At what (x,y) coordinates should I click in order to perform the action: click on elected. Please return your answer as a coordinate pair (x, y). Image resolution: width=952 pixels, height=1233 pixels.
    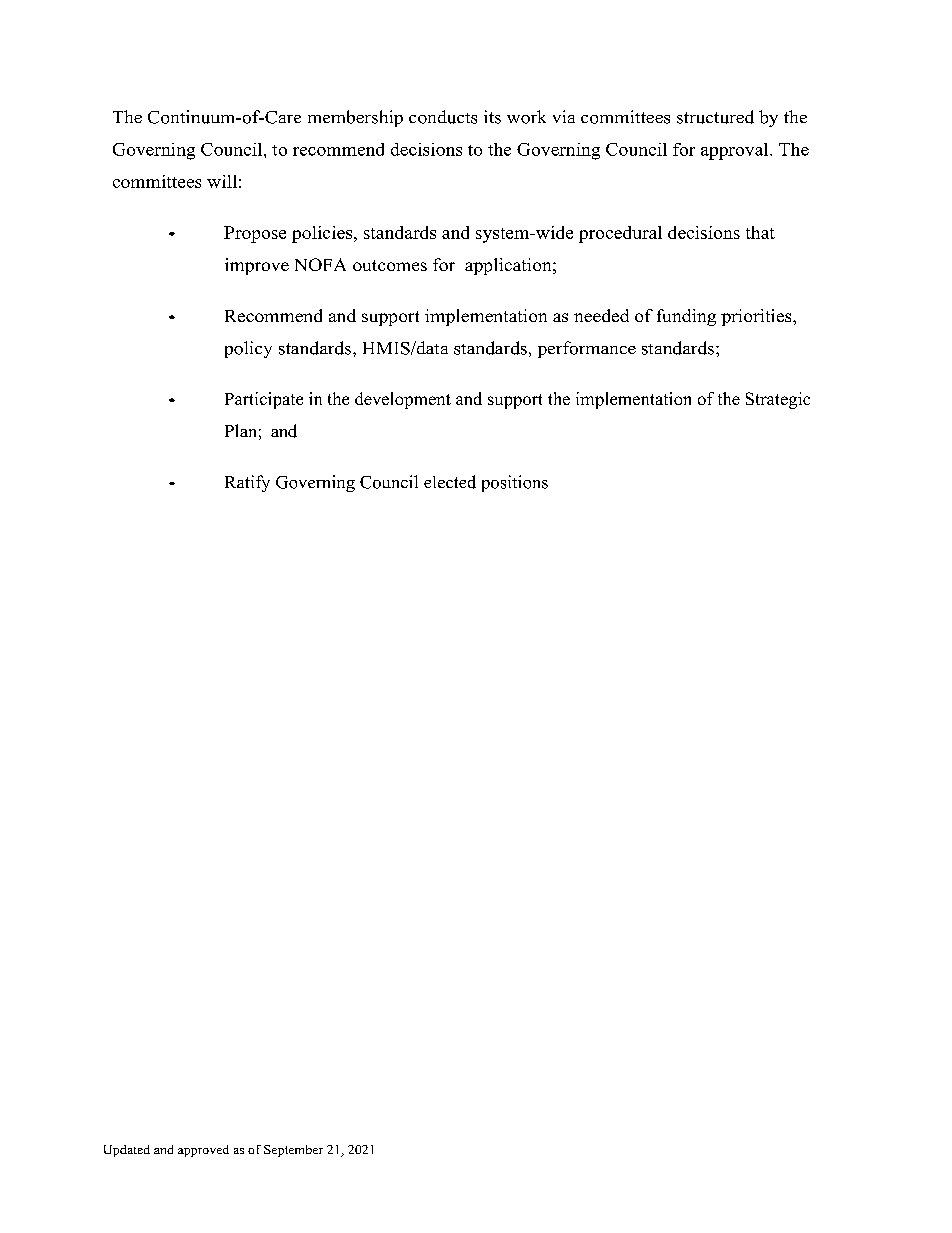
    Looking at the image, I should click on (450, 482).
